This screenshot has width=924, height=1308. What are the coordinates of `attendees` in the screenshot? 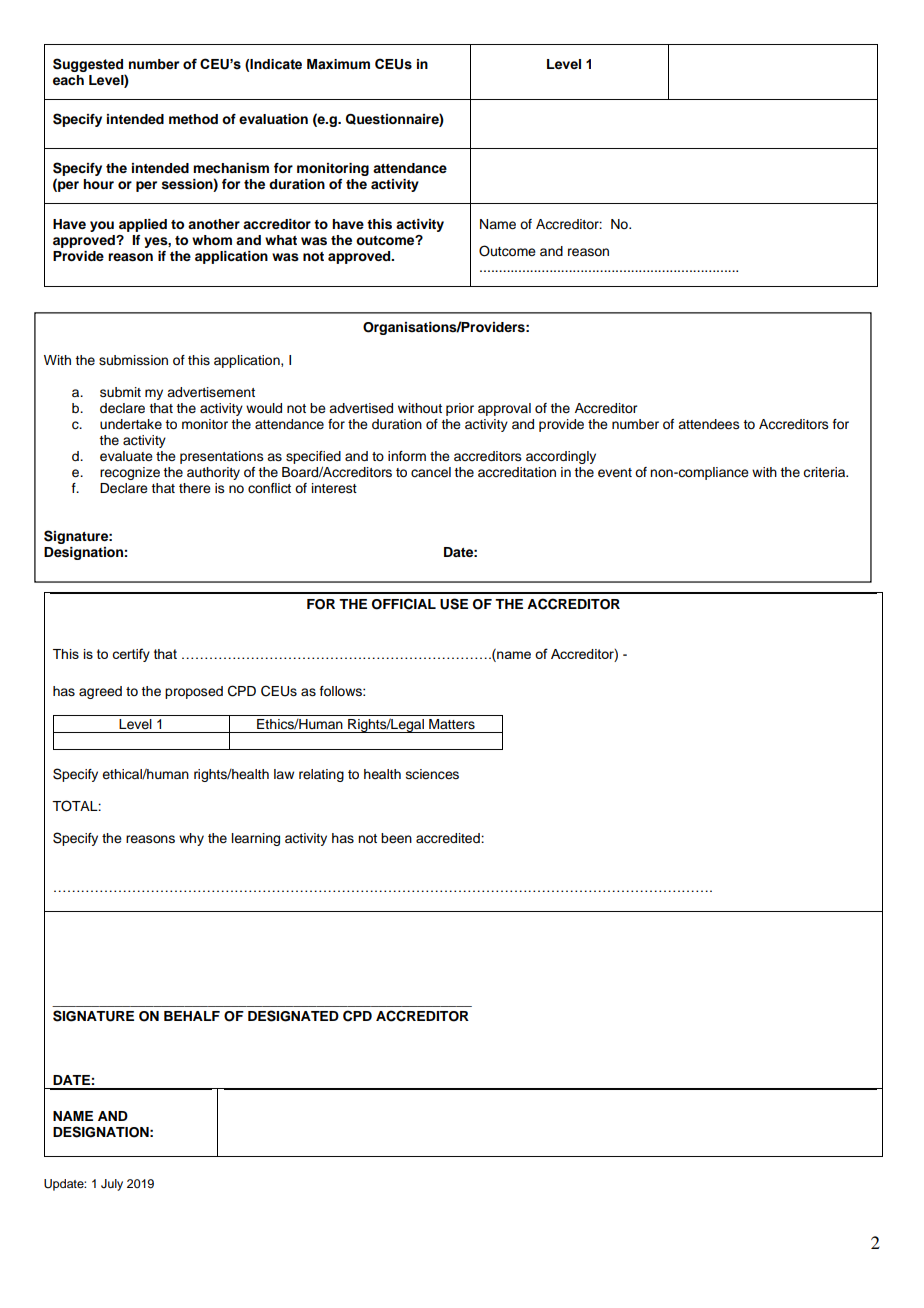 It's located at (709, 424).
